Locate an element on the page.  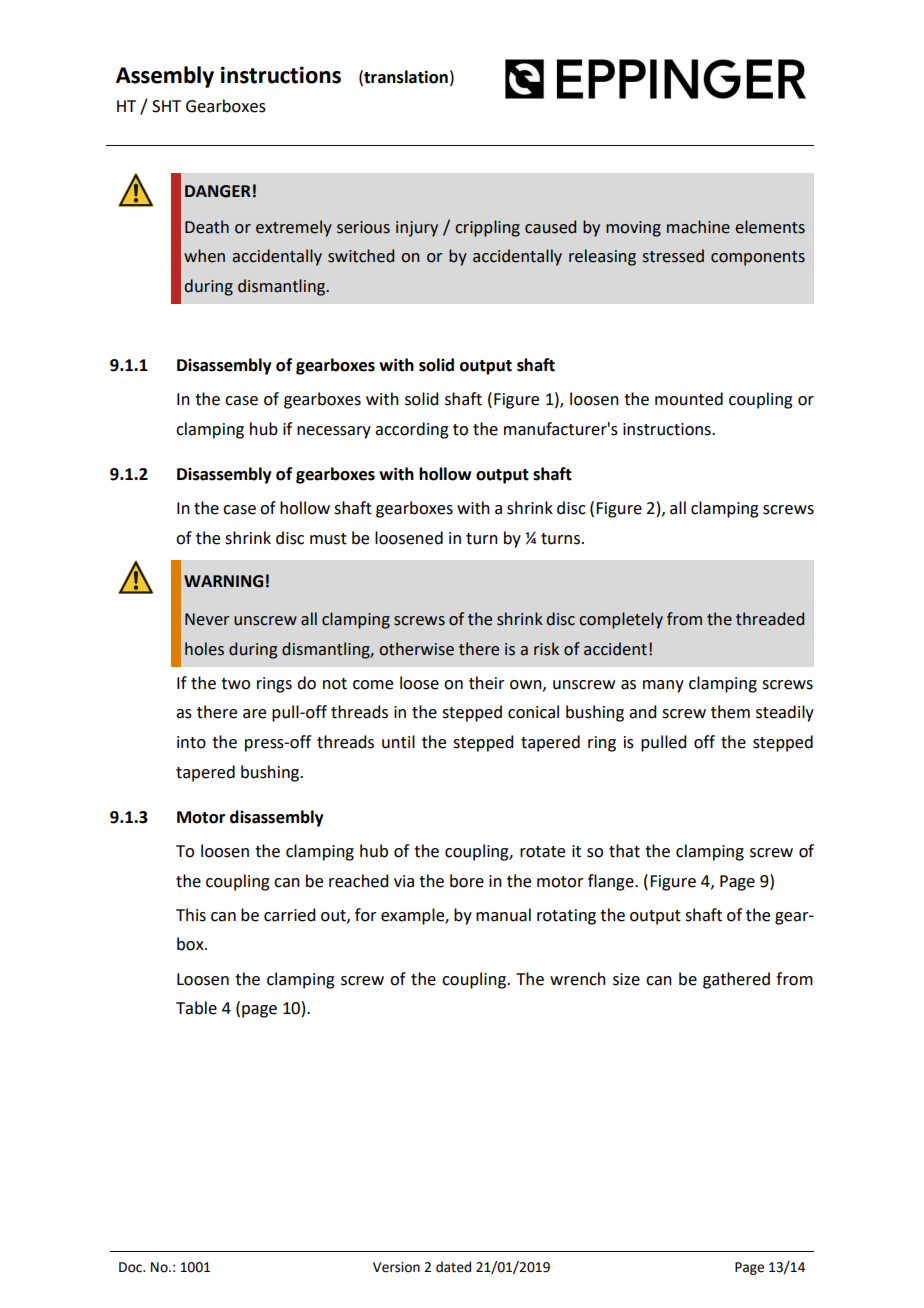
This is located at coordinates (191, 915).
